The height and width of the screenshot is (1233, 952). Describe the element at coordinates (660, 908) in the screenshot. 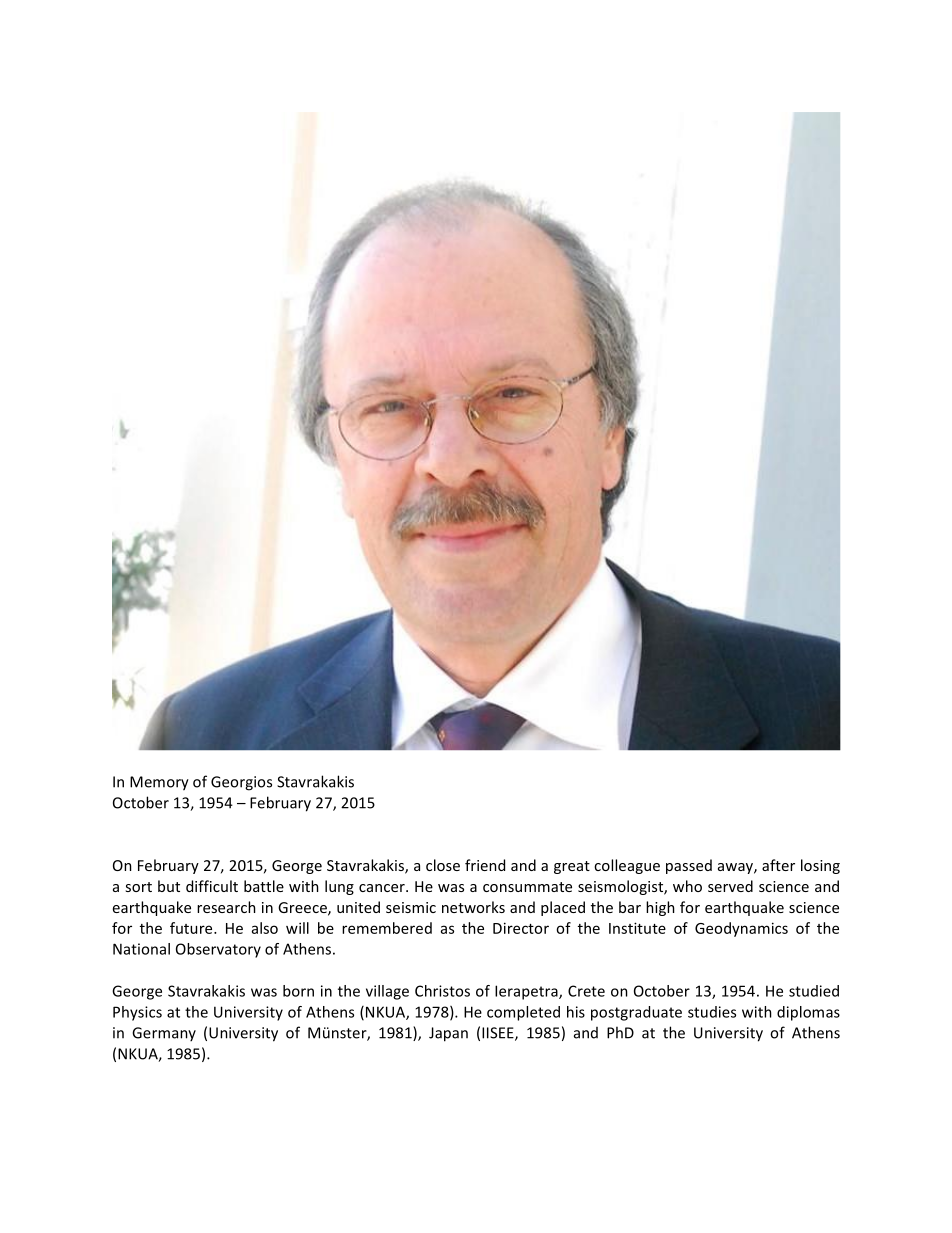

I see `high` at that location.
